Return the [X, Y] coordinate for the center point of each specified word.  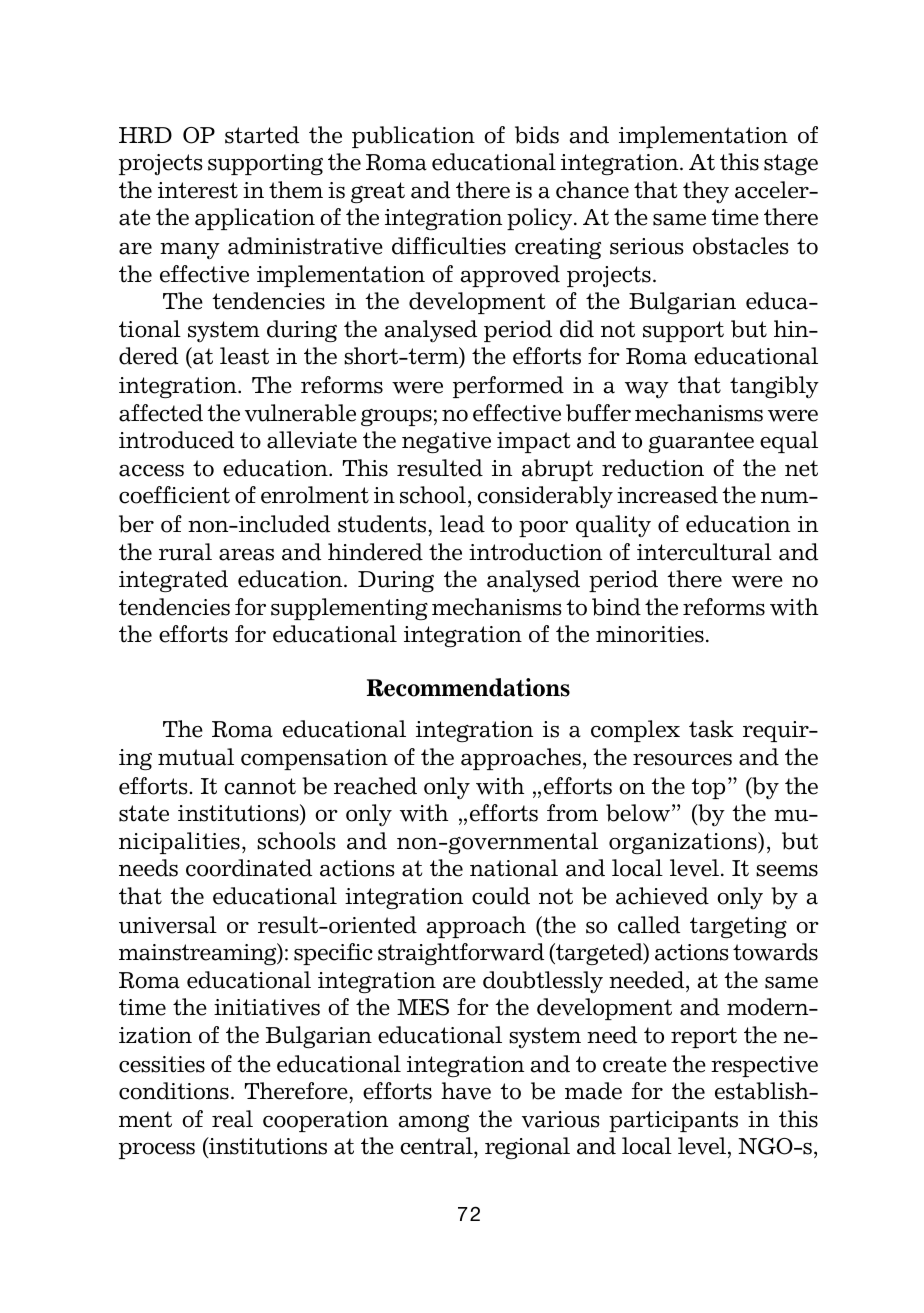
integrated [173, 581]
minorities [650, 634]
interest [198, 190]
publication [413, 137]
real [232, 1119]
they [706, 192]
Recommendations [468, 687]
